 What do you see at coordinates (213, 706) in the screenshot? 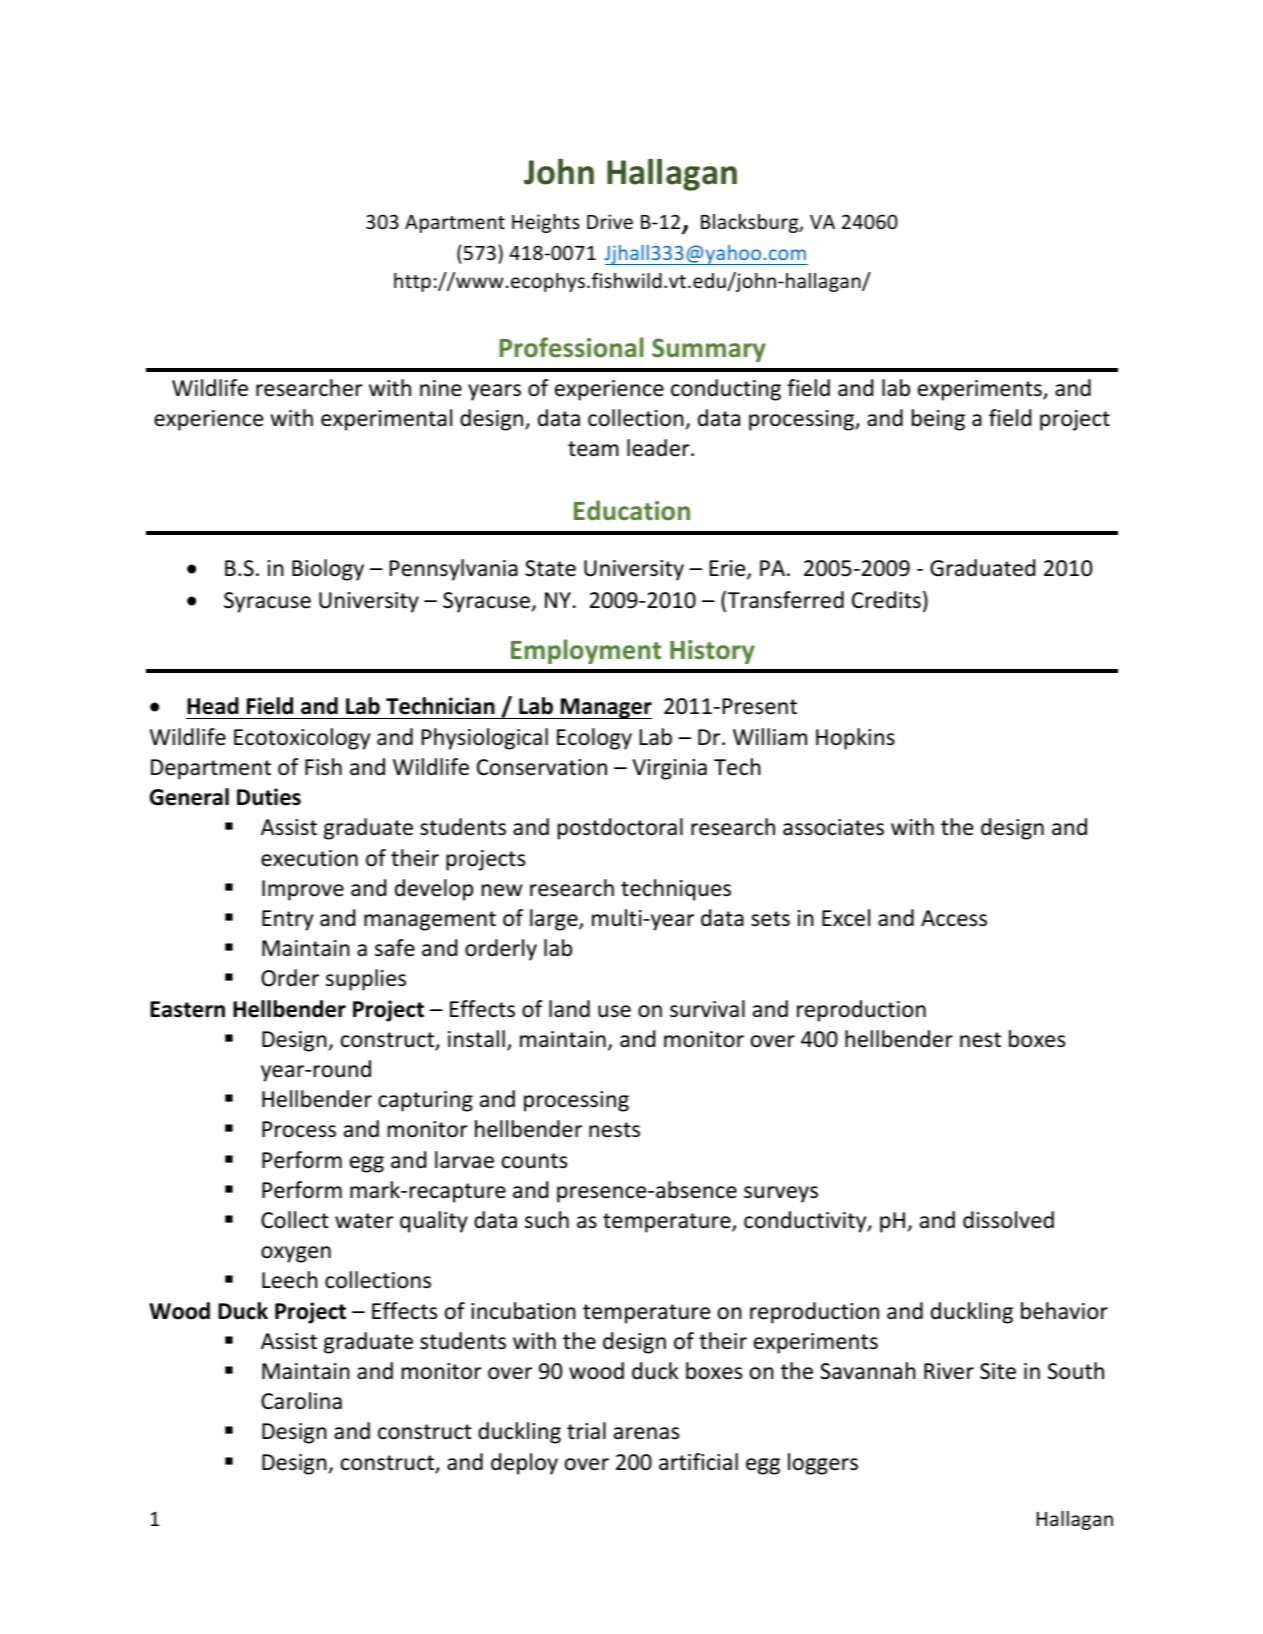
I see `Head` at bounding box center [213, 706].
